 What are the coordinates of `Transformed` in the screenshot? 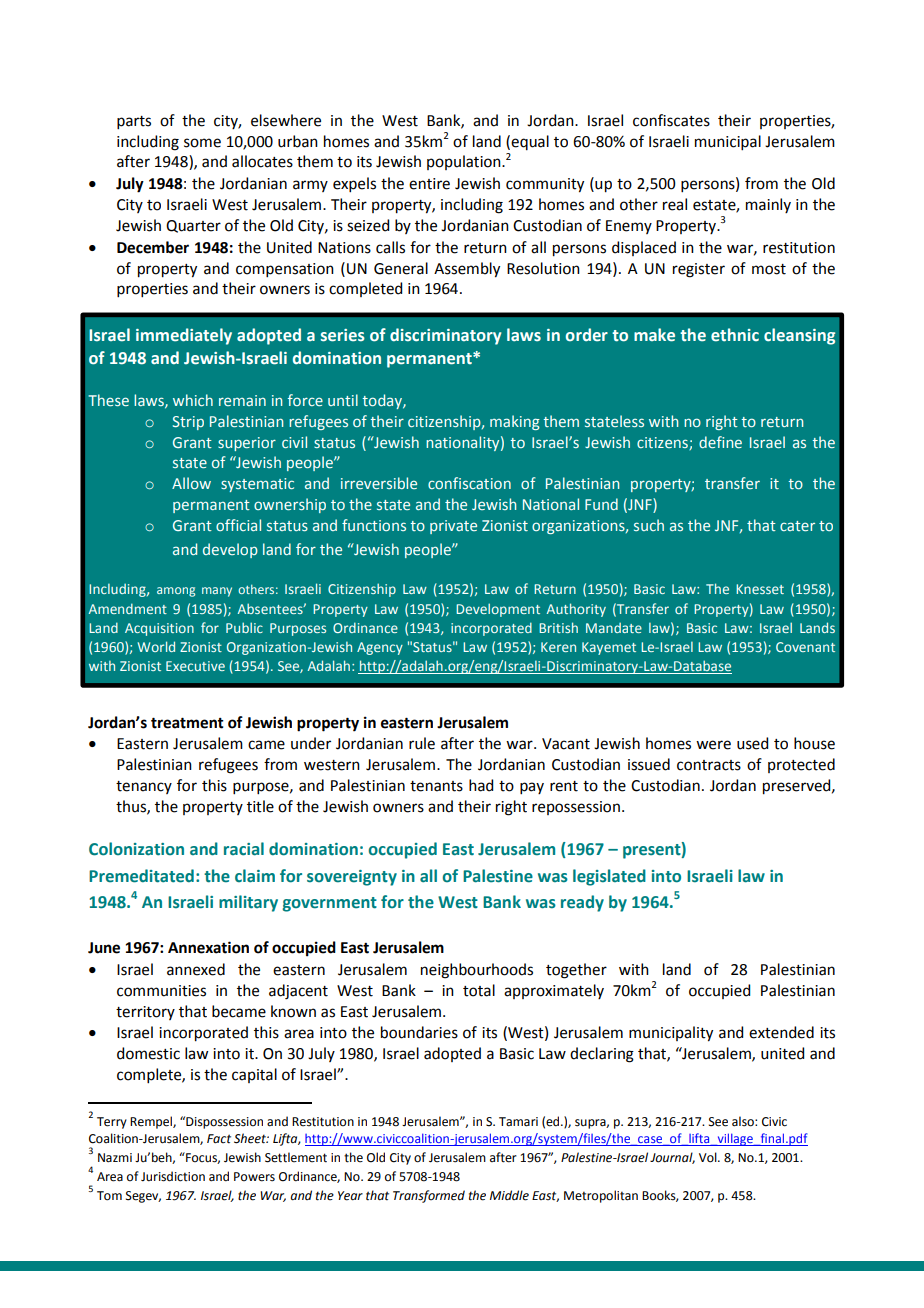 It's located at (429, 1196).
